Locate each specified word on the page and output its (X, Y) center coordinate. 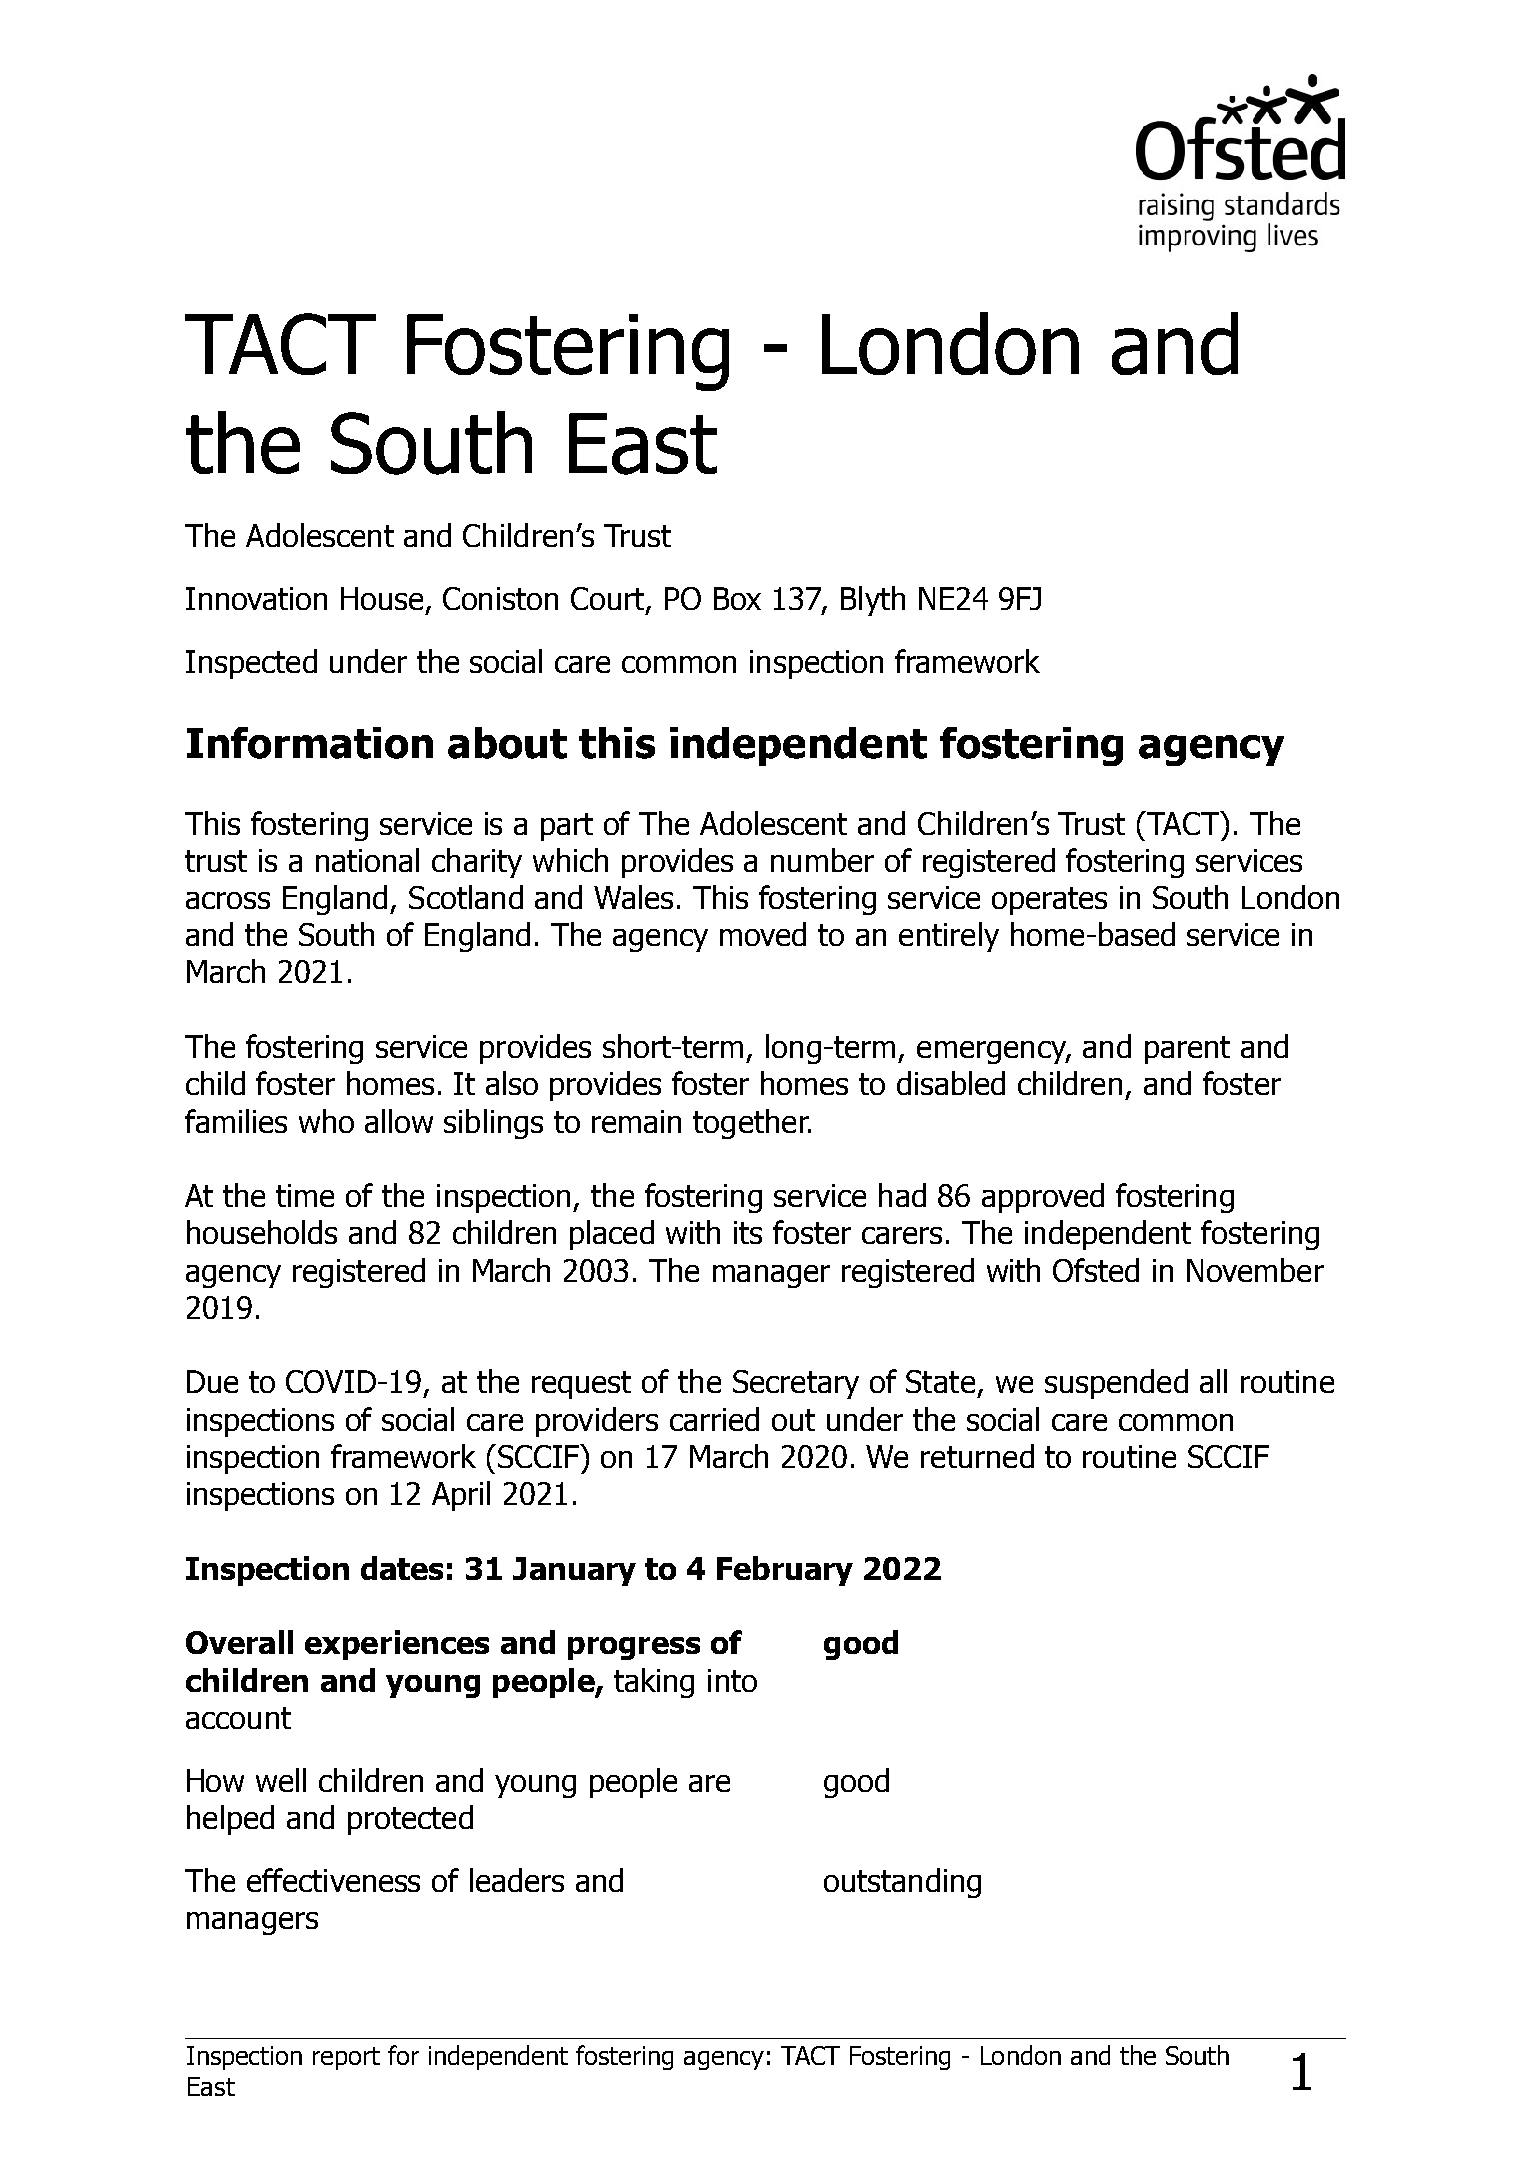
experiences (397, 1645)
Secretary (796, 1384)
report (346, 2058)
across (228, 900)
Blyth (873, 601)
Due (212, 1381)
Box (737, 598)
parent (1187, 1050)
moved (763, 934)
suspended (1116, 1384)
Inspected (251, 664)
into (732, 1680)
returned (977, 1456)
